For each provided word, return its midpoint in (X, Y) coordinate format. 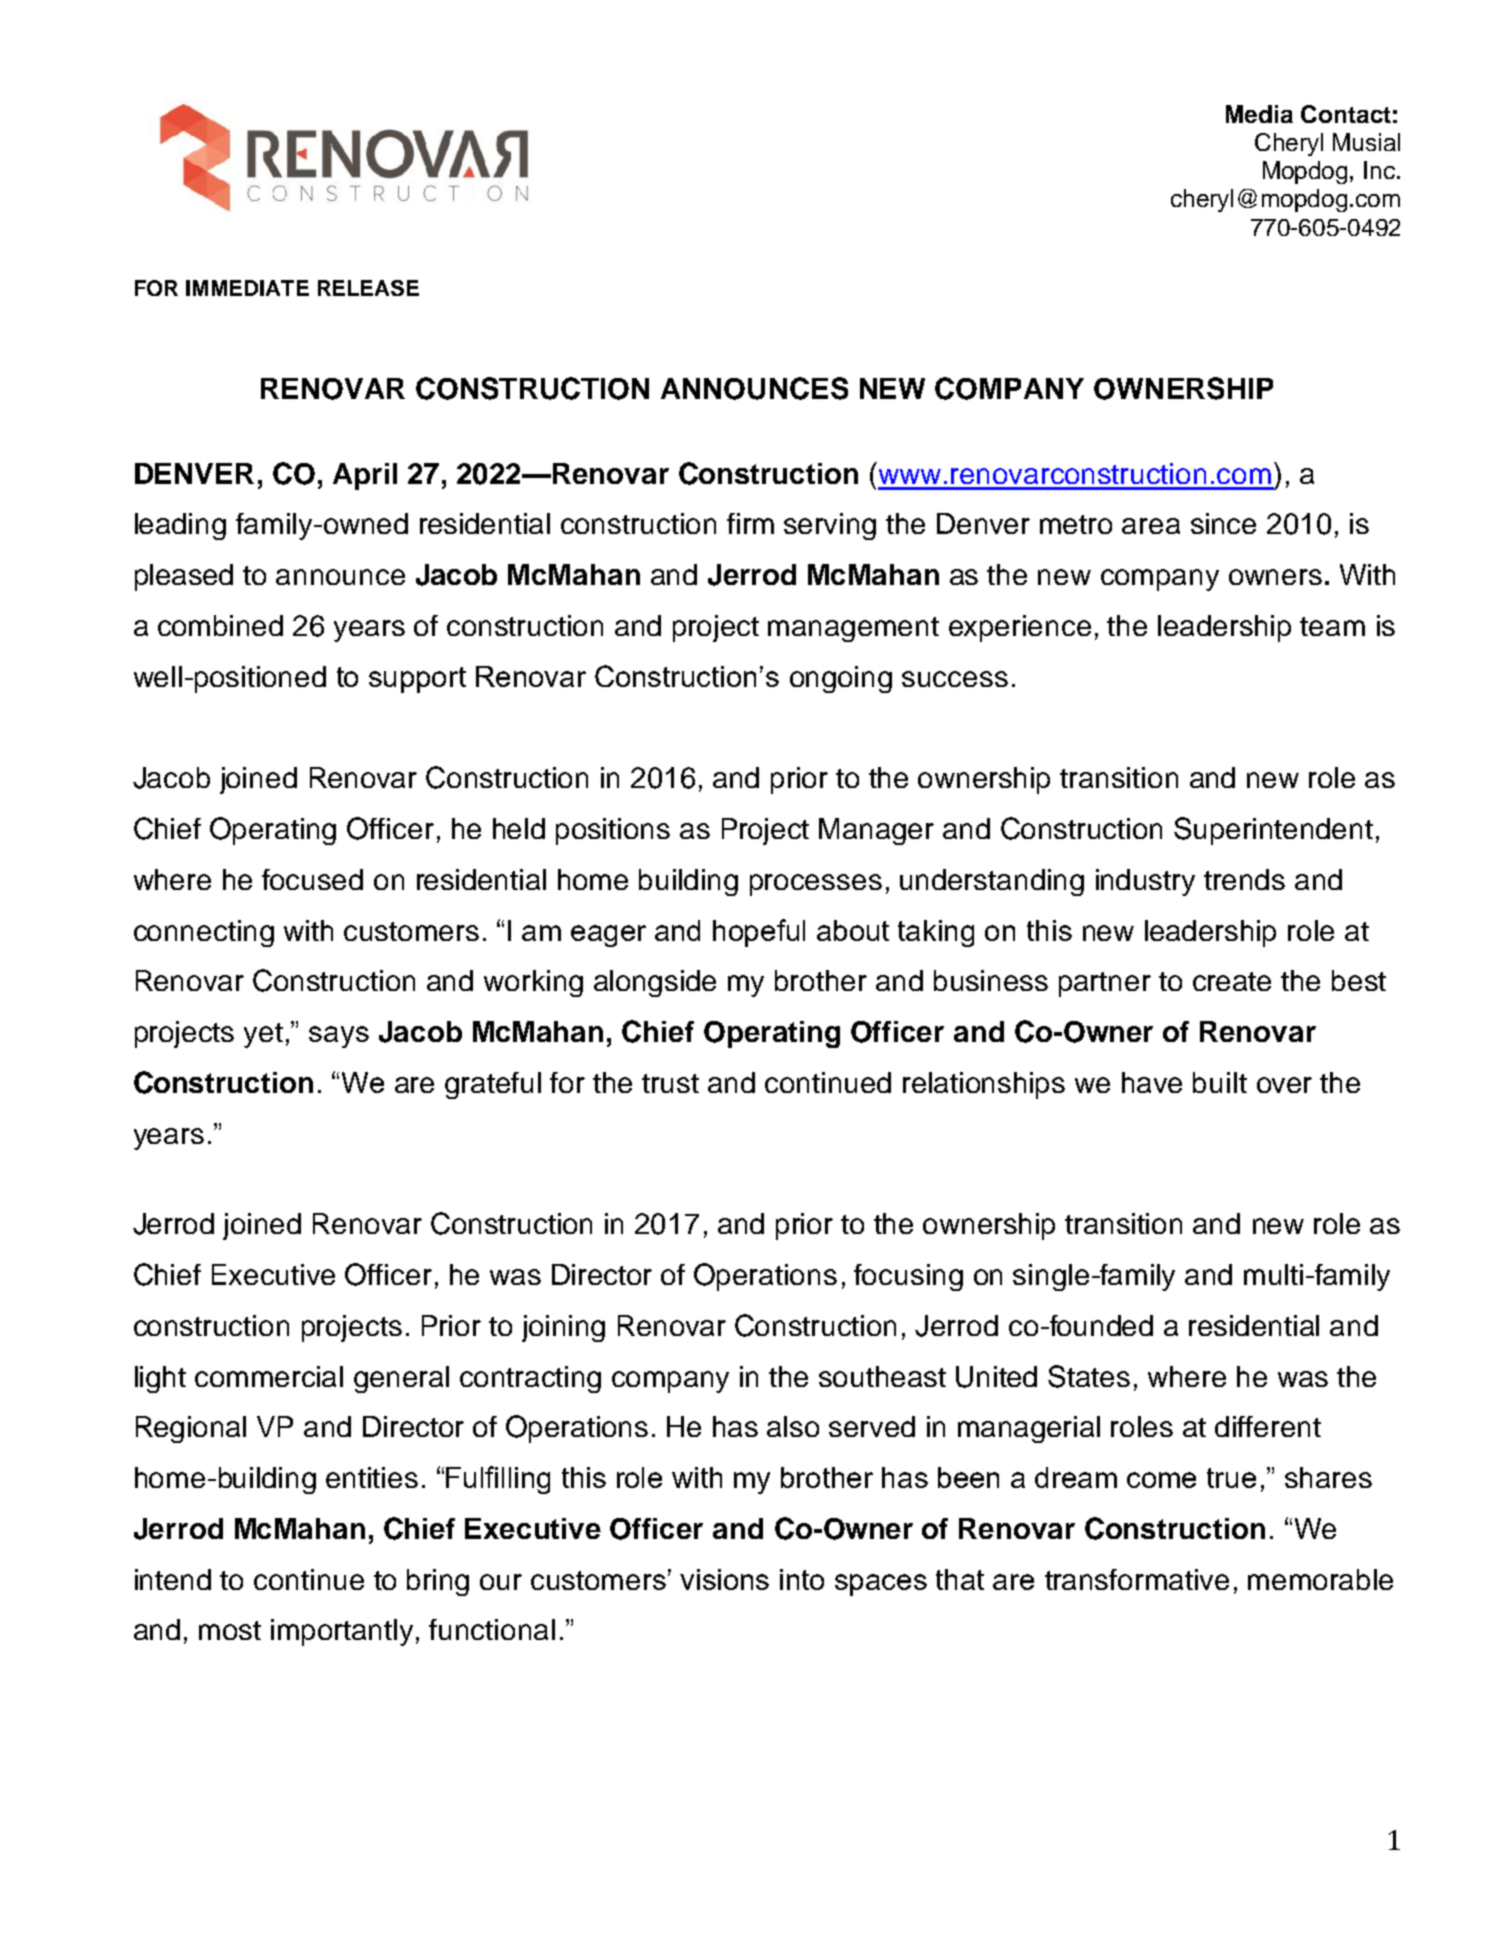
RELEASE (368, 288)
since (1223, 523)
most (230, 1630)
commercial (269, 1376)
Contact (1346, 114)
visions (724, 1579)
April (365, 476)
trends (1244, 879)
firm (750, 523)
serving (830, 526)
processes (816, 885)
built (1220, 1082)
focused (312, 879)
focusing (908, 1277)
